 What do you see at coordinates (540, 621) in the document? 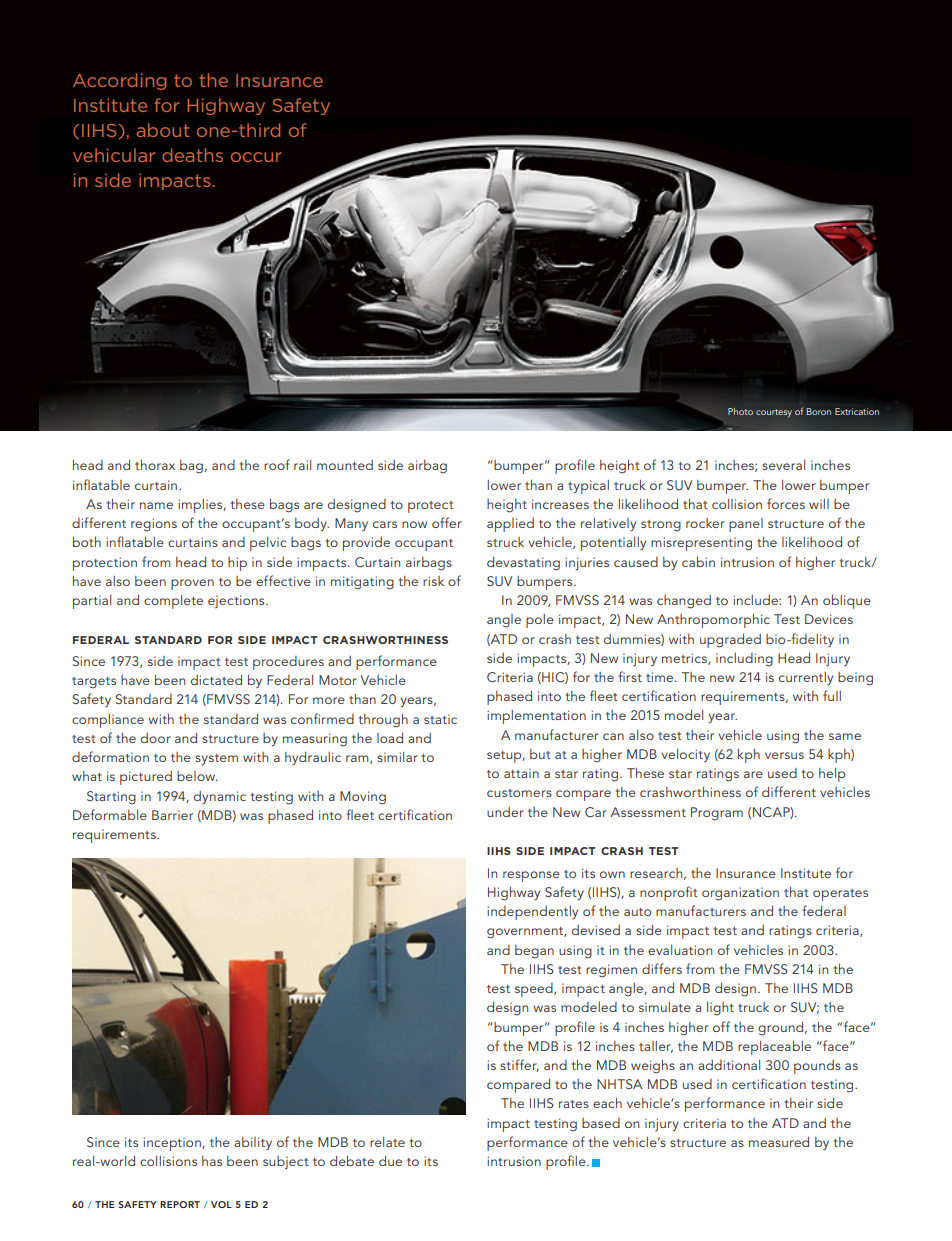
I see `pole` at bounding box center [540, 621].
